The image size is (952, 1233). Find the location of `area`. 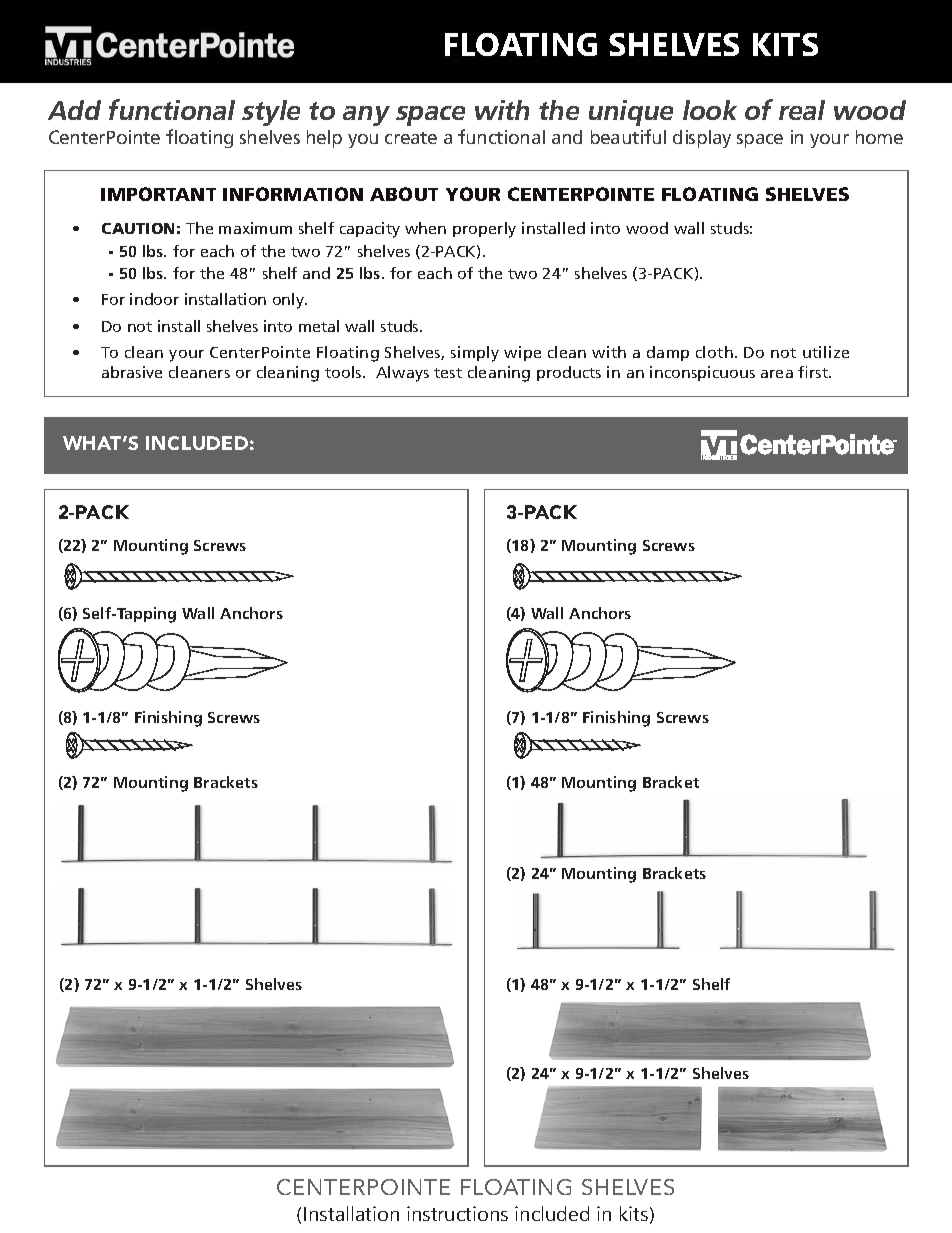

area is located at coordinates (777, 374).
